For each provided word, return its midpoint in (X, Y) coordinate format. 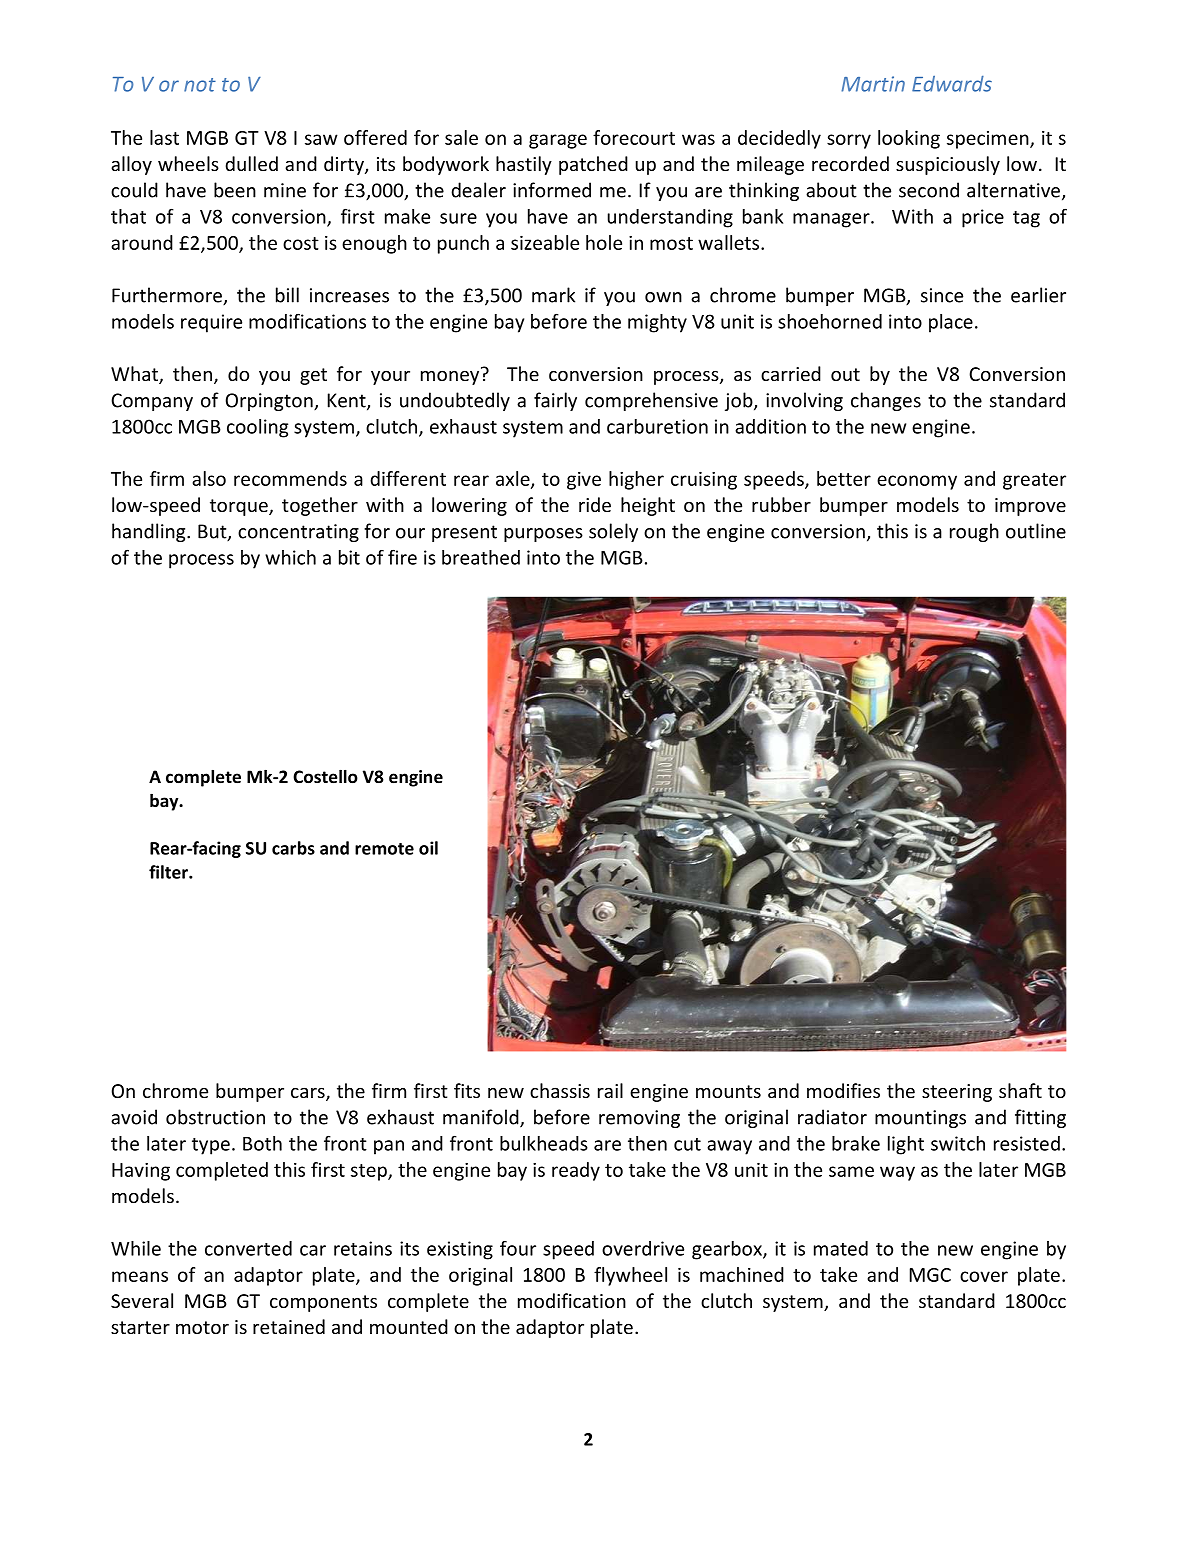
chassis (560, 1090)
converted (248, 1248)
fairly (555, 401)
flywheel (630, 1276)
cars (309, 1094)
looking (909, 139)
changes (886, 401)
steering (957, 1093)
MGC (930, 1275)
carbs (293, 848)
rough (974, 532)
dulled (251, 163)
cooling (257, 428)
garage (558, 141)
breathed (481, 557)
